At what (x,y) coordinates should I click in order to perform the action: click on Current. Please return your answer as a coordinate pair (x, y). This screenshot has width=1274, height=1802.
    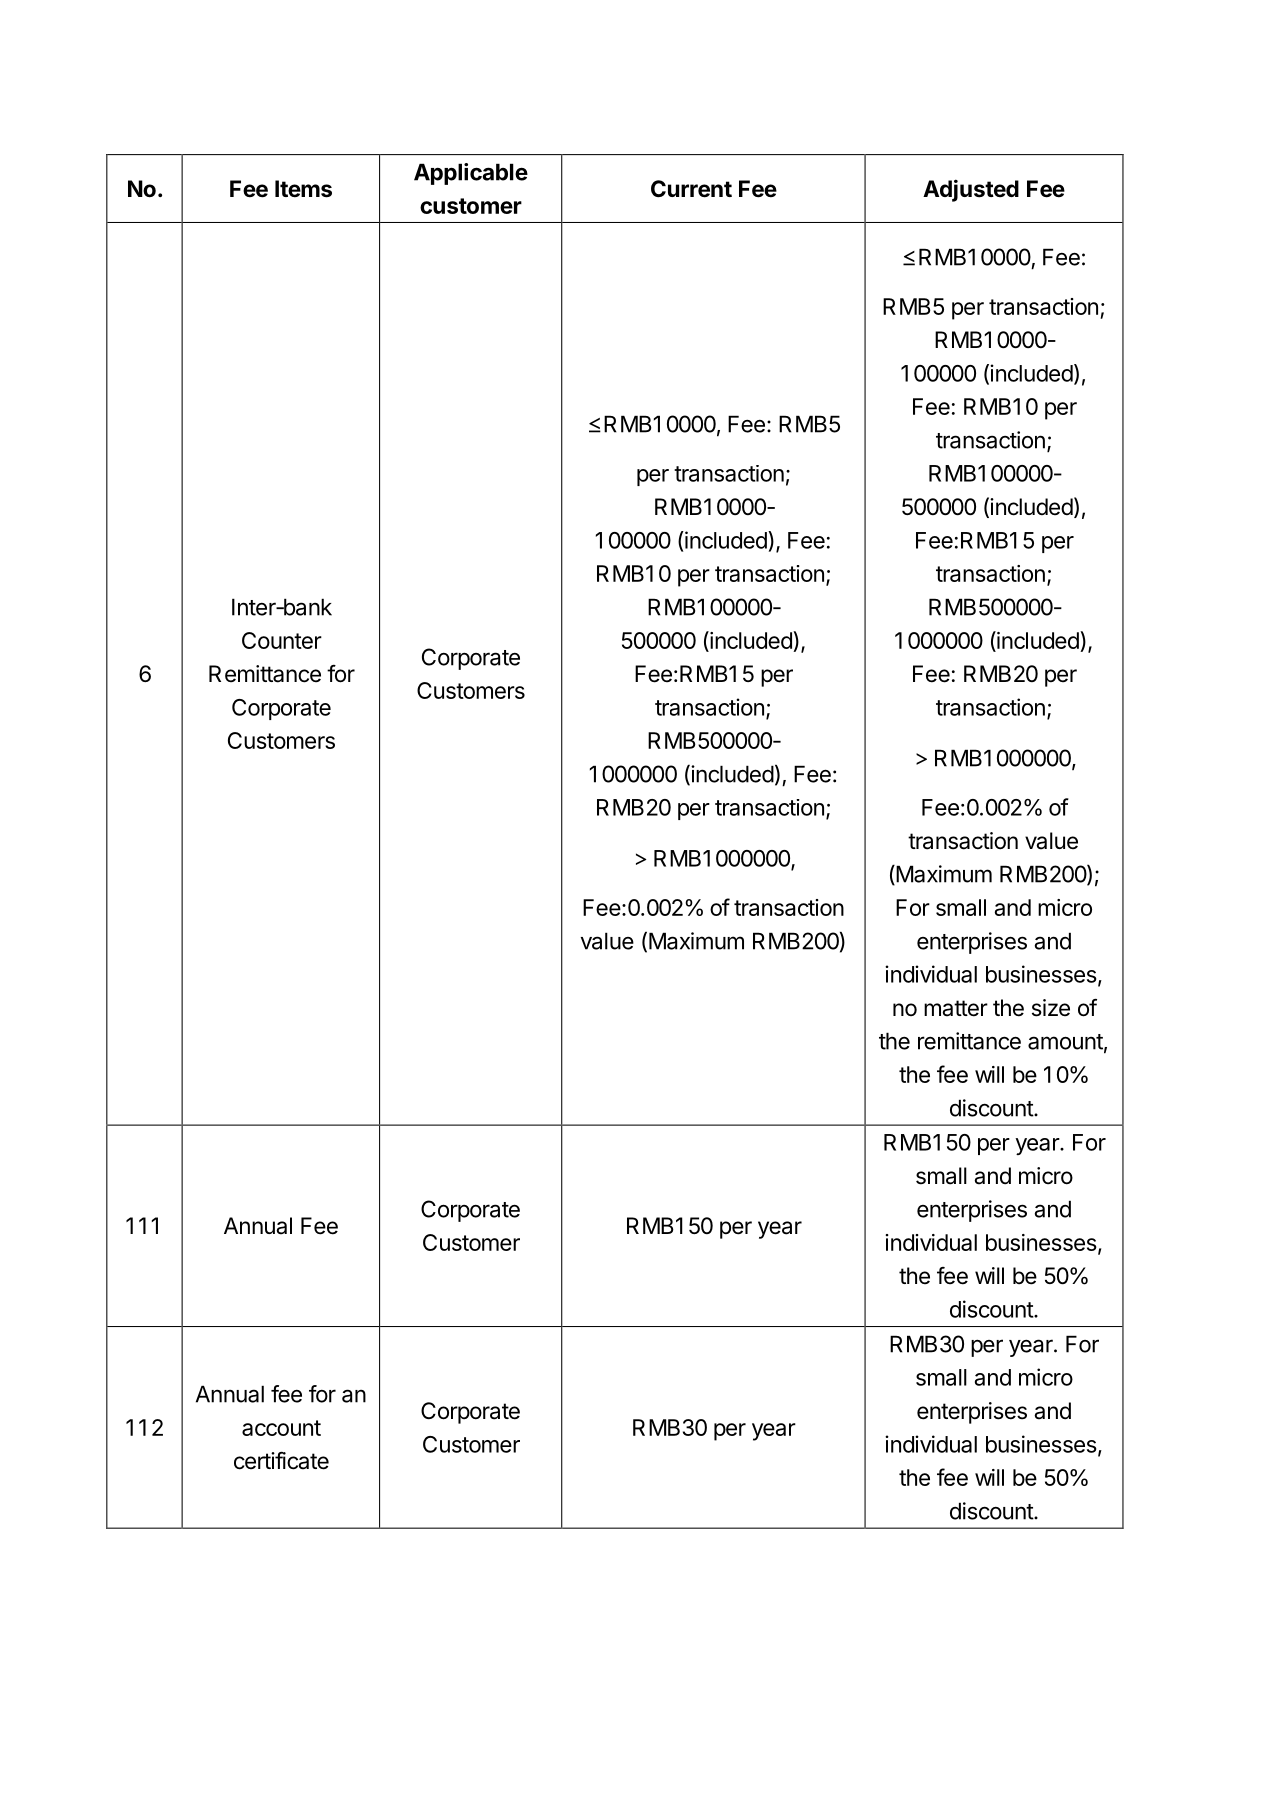
    Looking at the image, I should click on (691, 189).
